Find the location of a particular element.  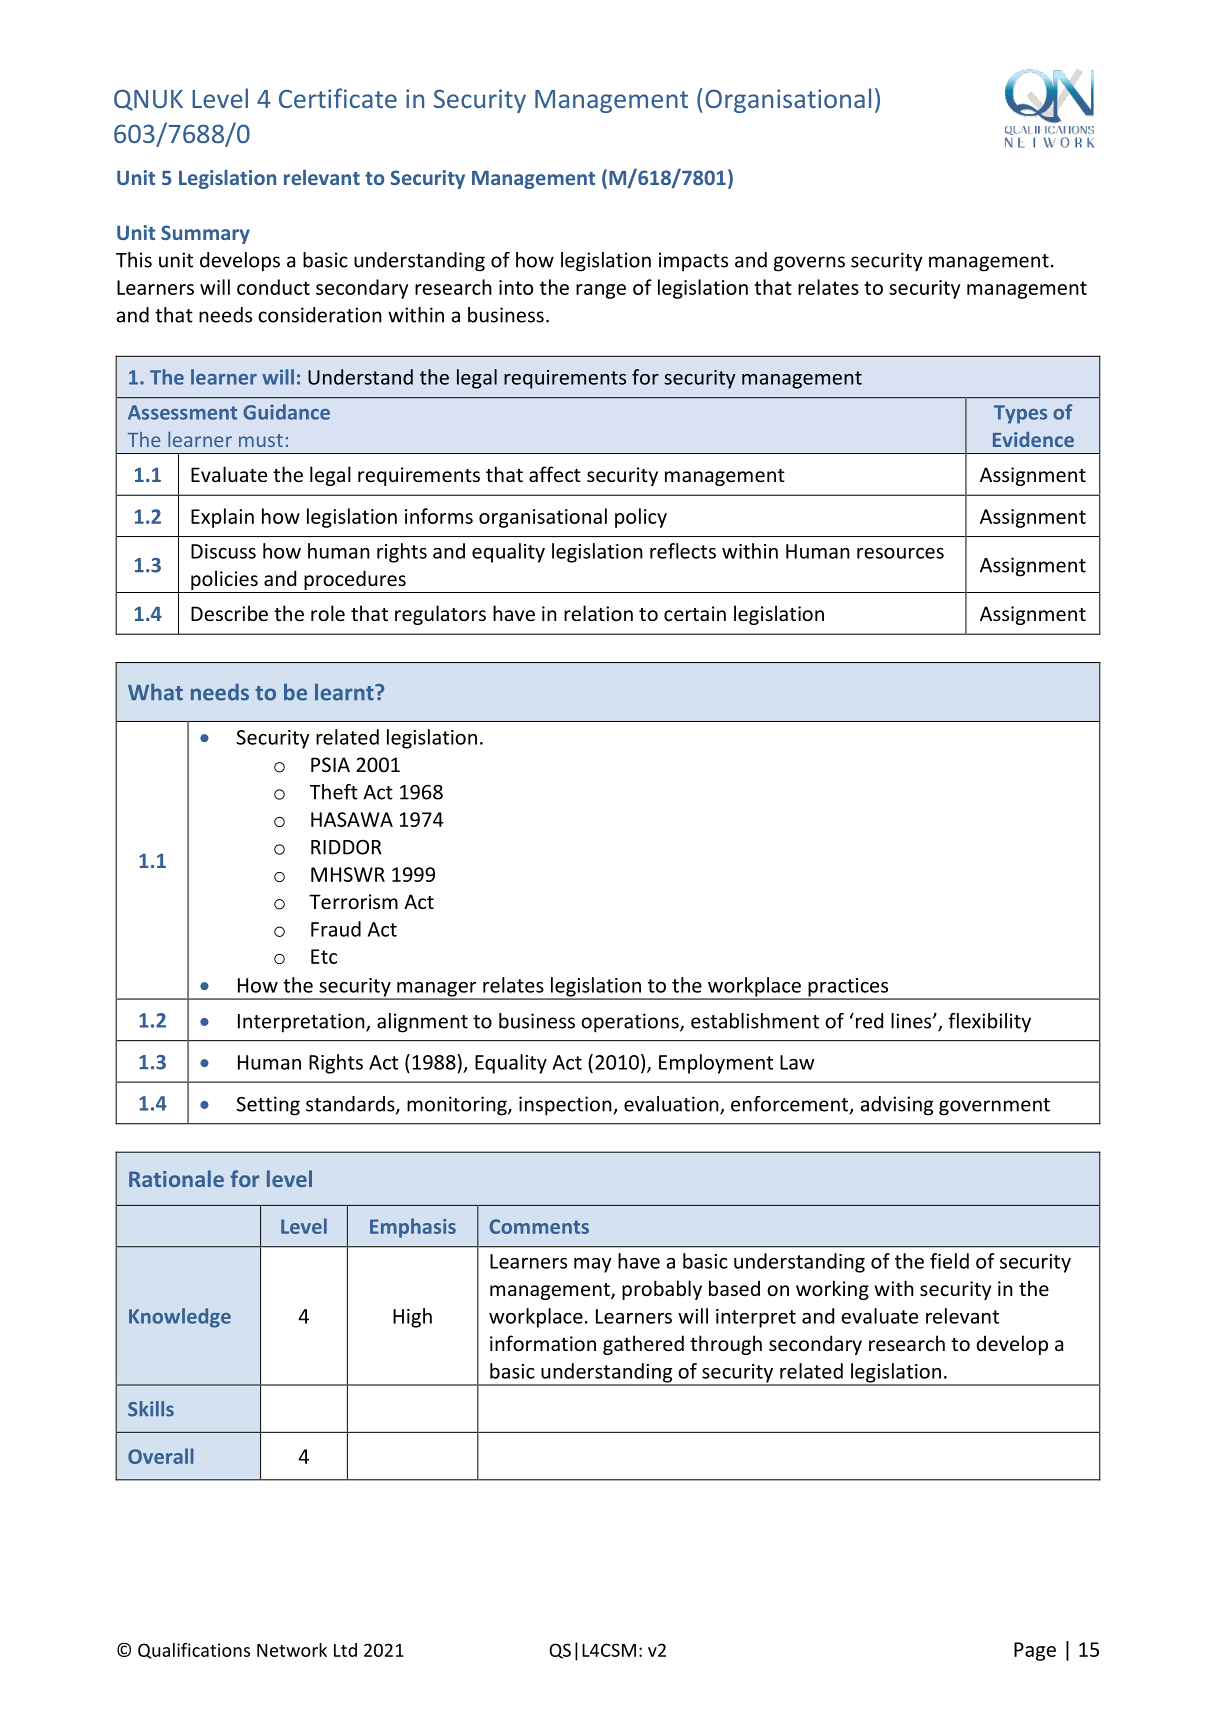

practices is located at coordinates (848, 988).
